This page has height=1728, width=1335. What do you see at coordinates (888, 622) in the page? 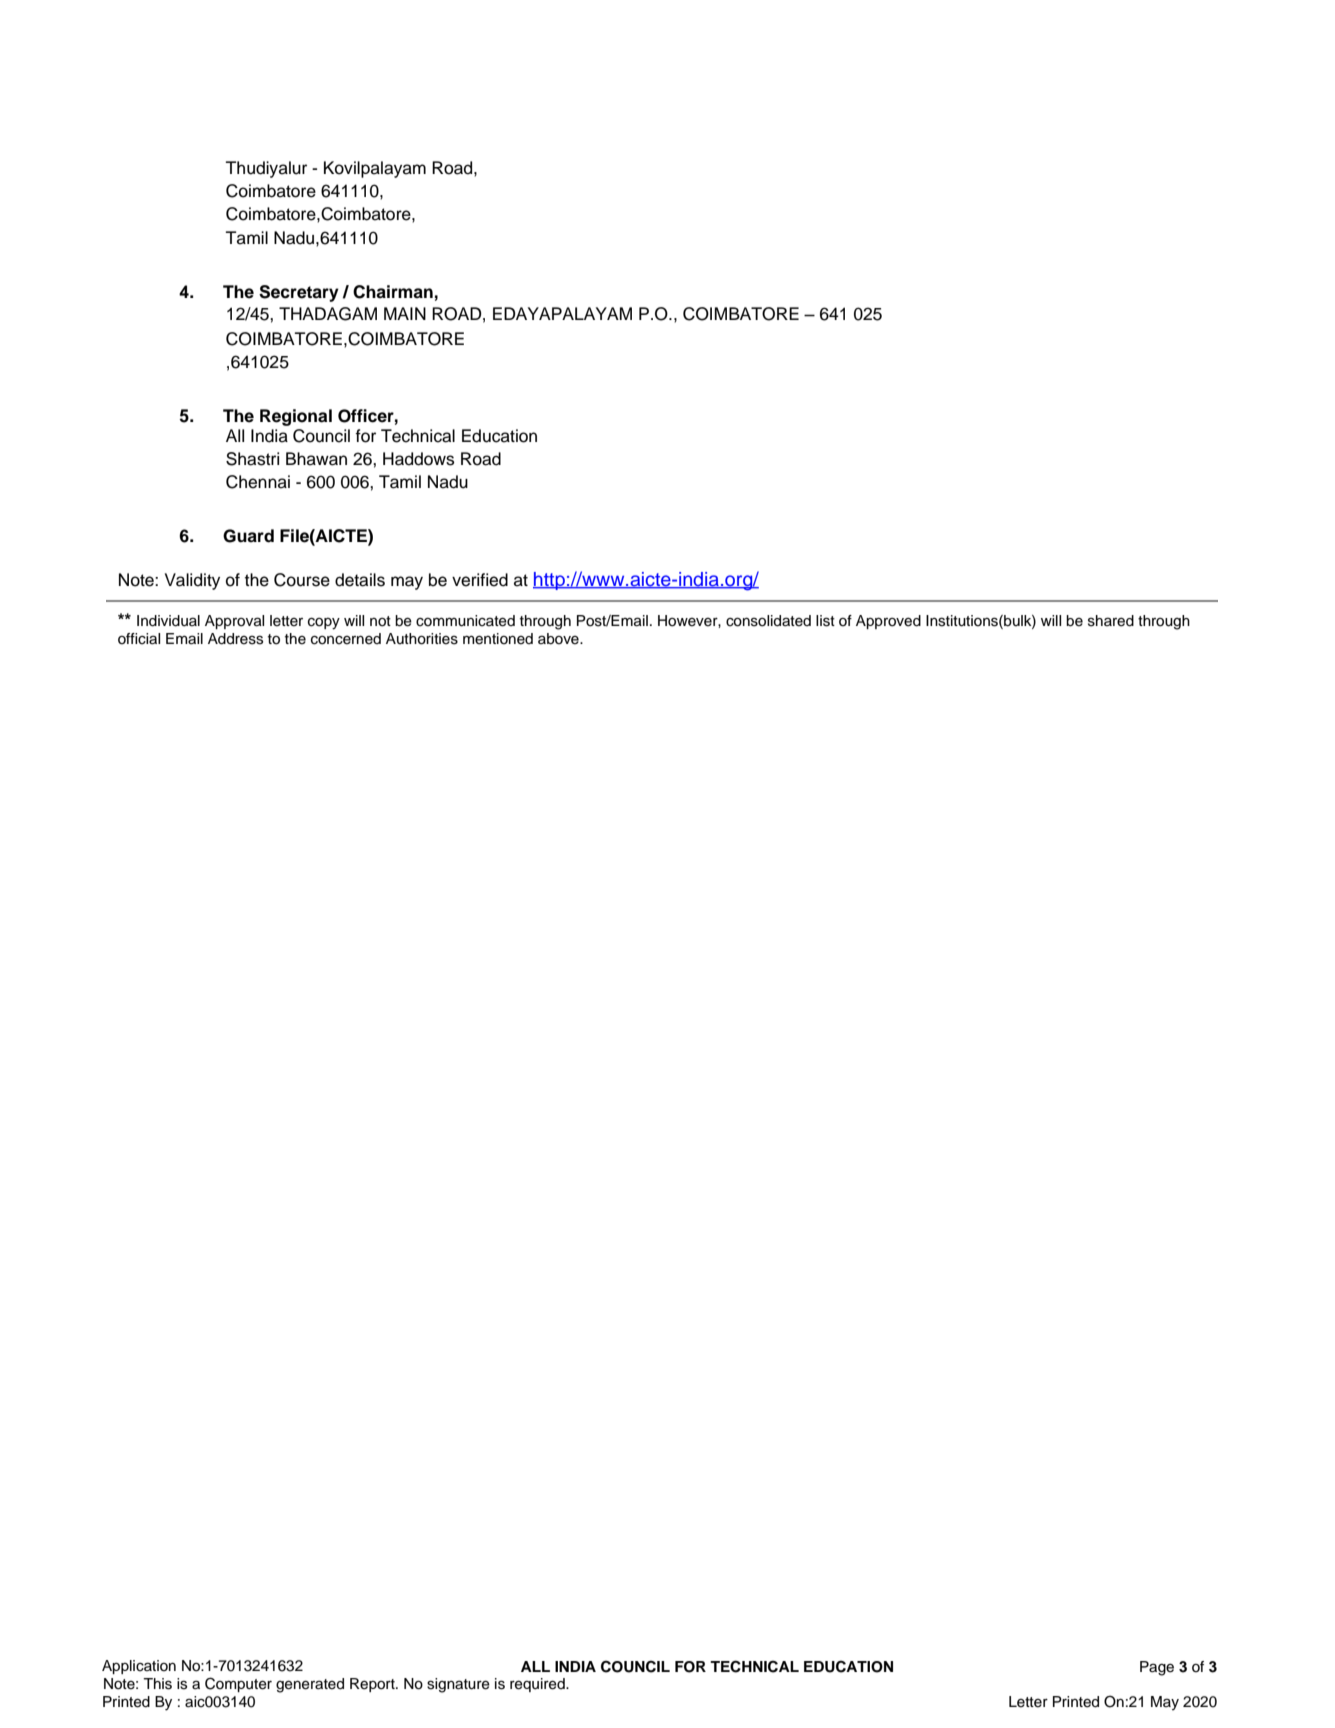
I see `Approved` at bounding box center [888, 622].
